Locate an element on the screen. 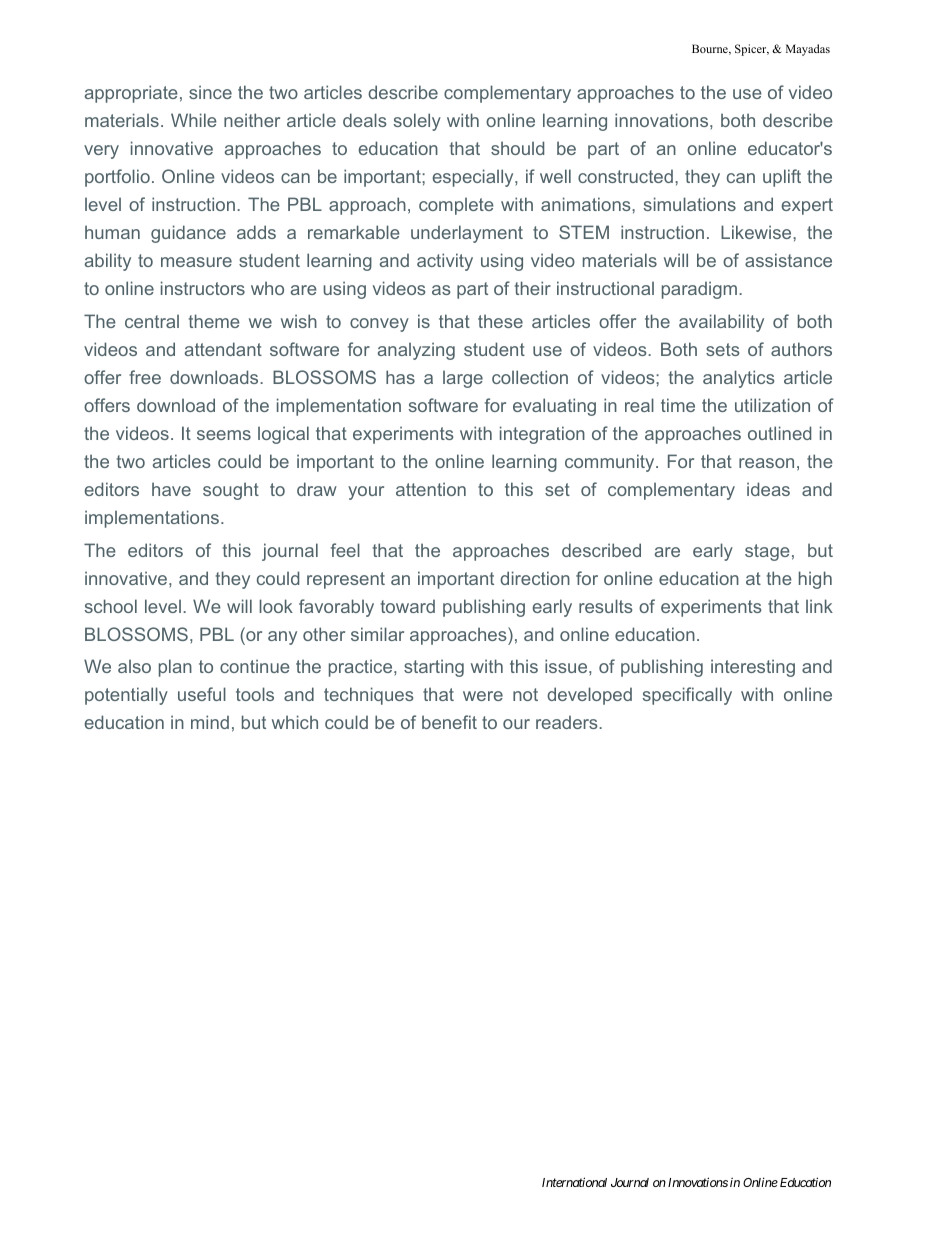 Image resolution: width=952 pixels, height=1233 pixels. useful is located at coordinates (202, 694).
